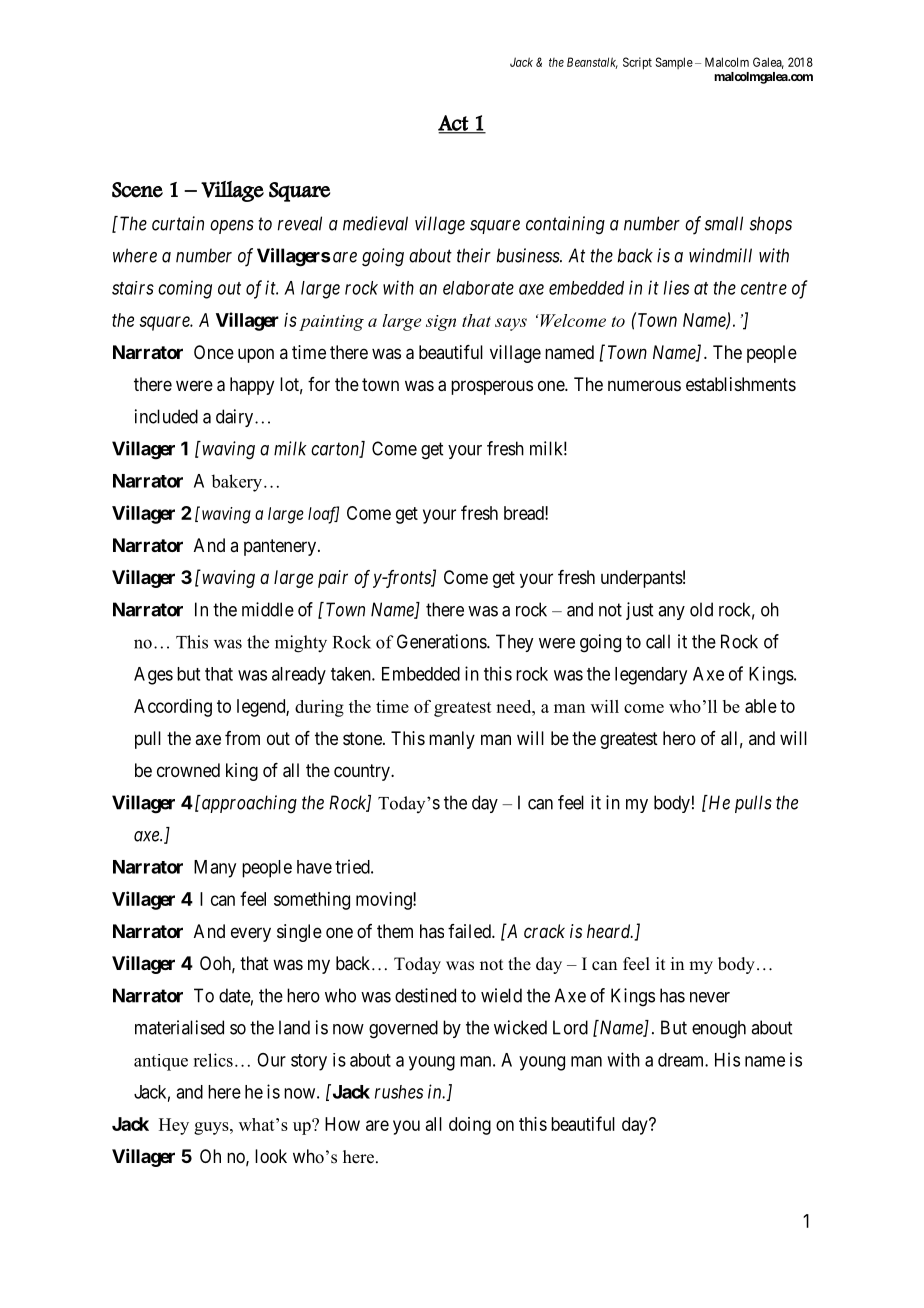 The height and width of the screenshot is (1308, 924). I want to click on establishments, so click(741, 384).
